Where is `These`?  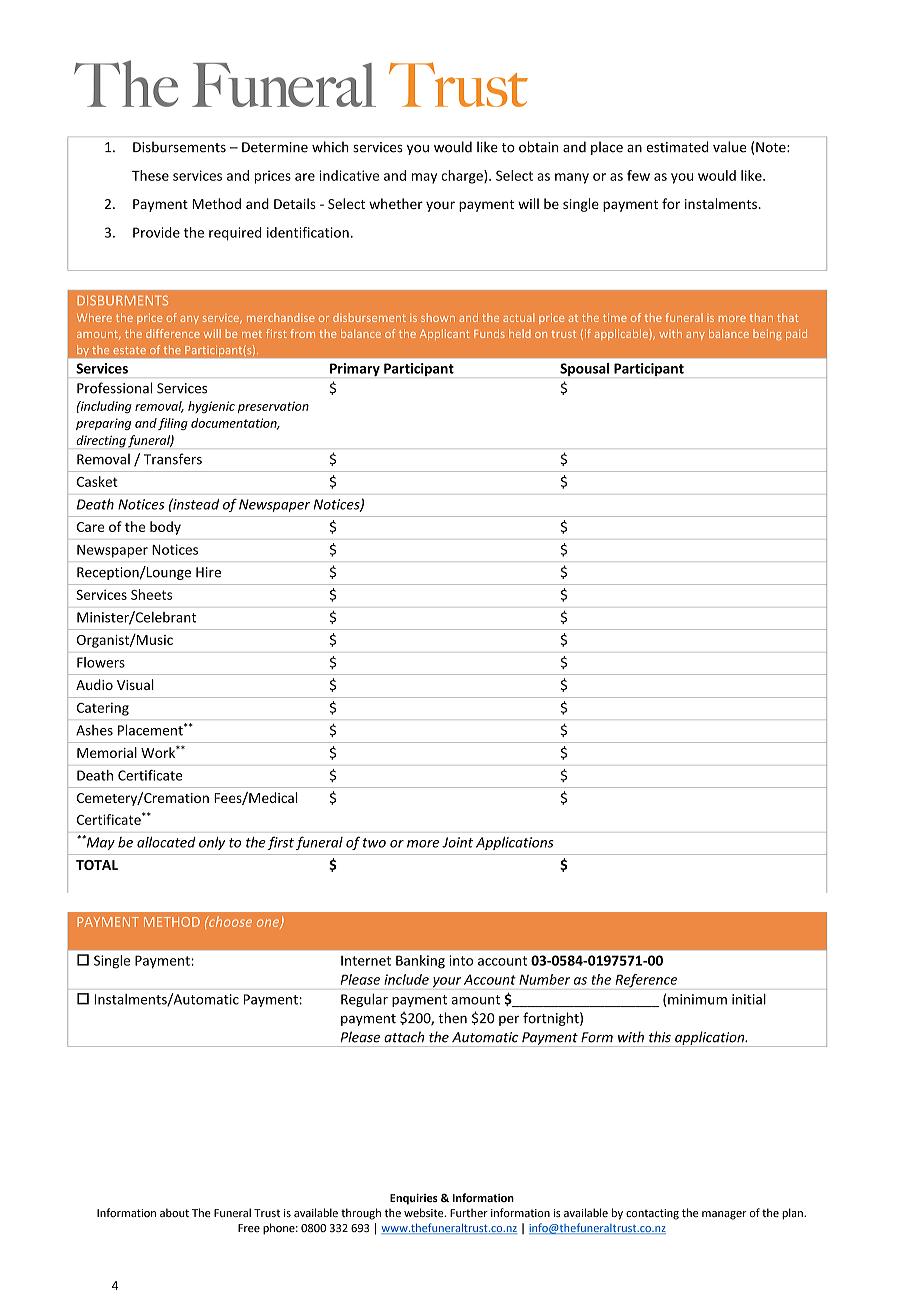
These is located at coordinates (150, 175).
